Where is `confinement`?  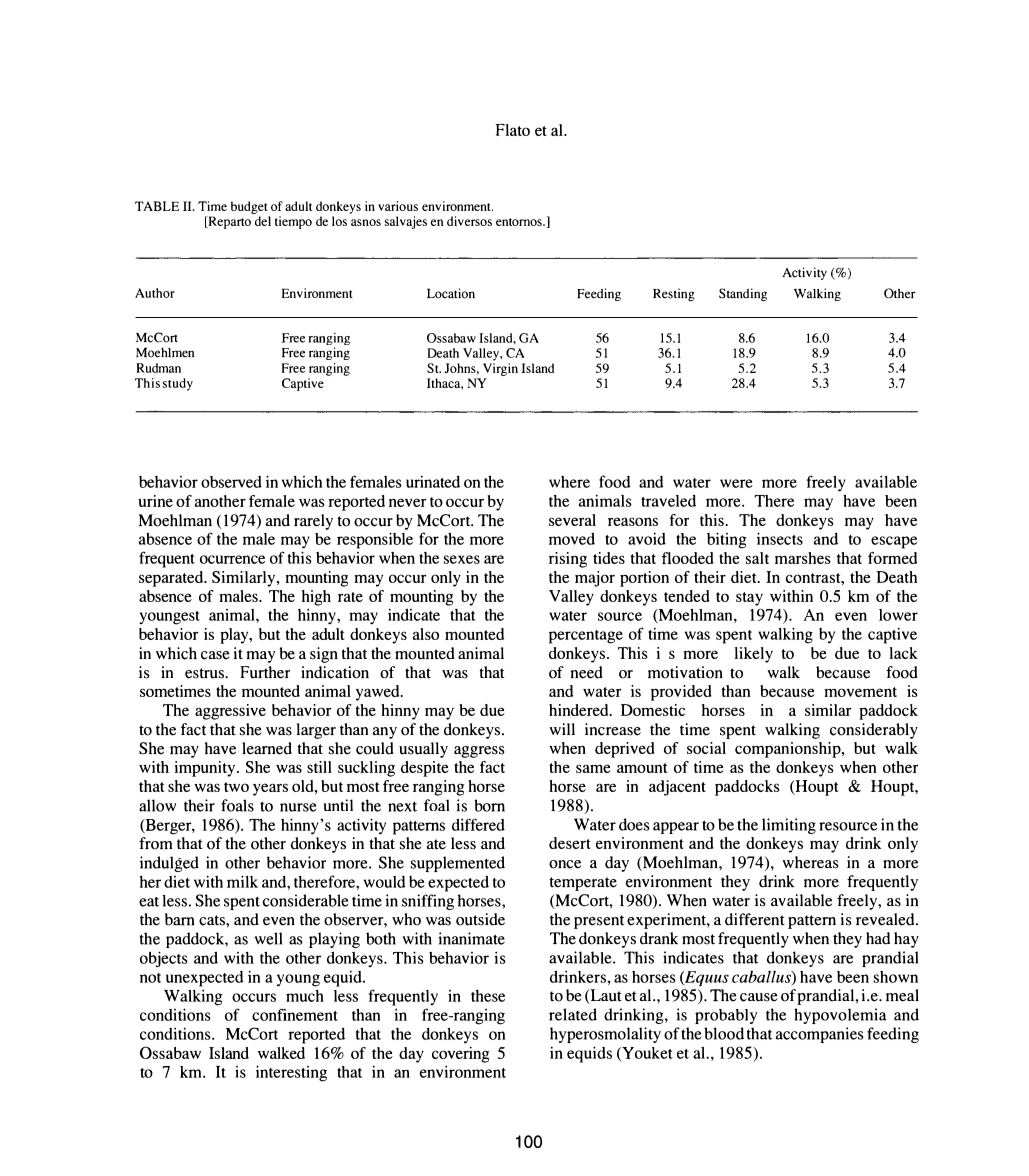
confinement is located at coordinates (295, 1014).
